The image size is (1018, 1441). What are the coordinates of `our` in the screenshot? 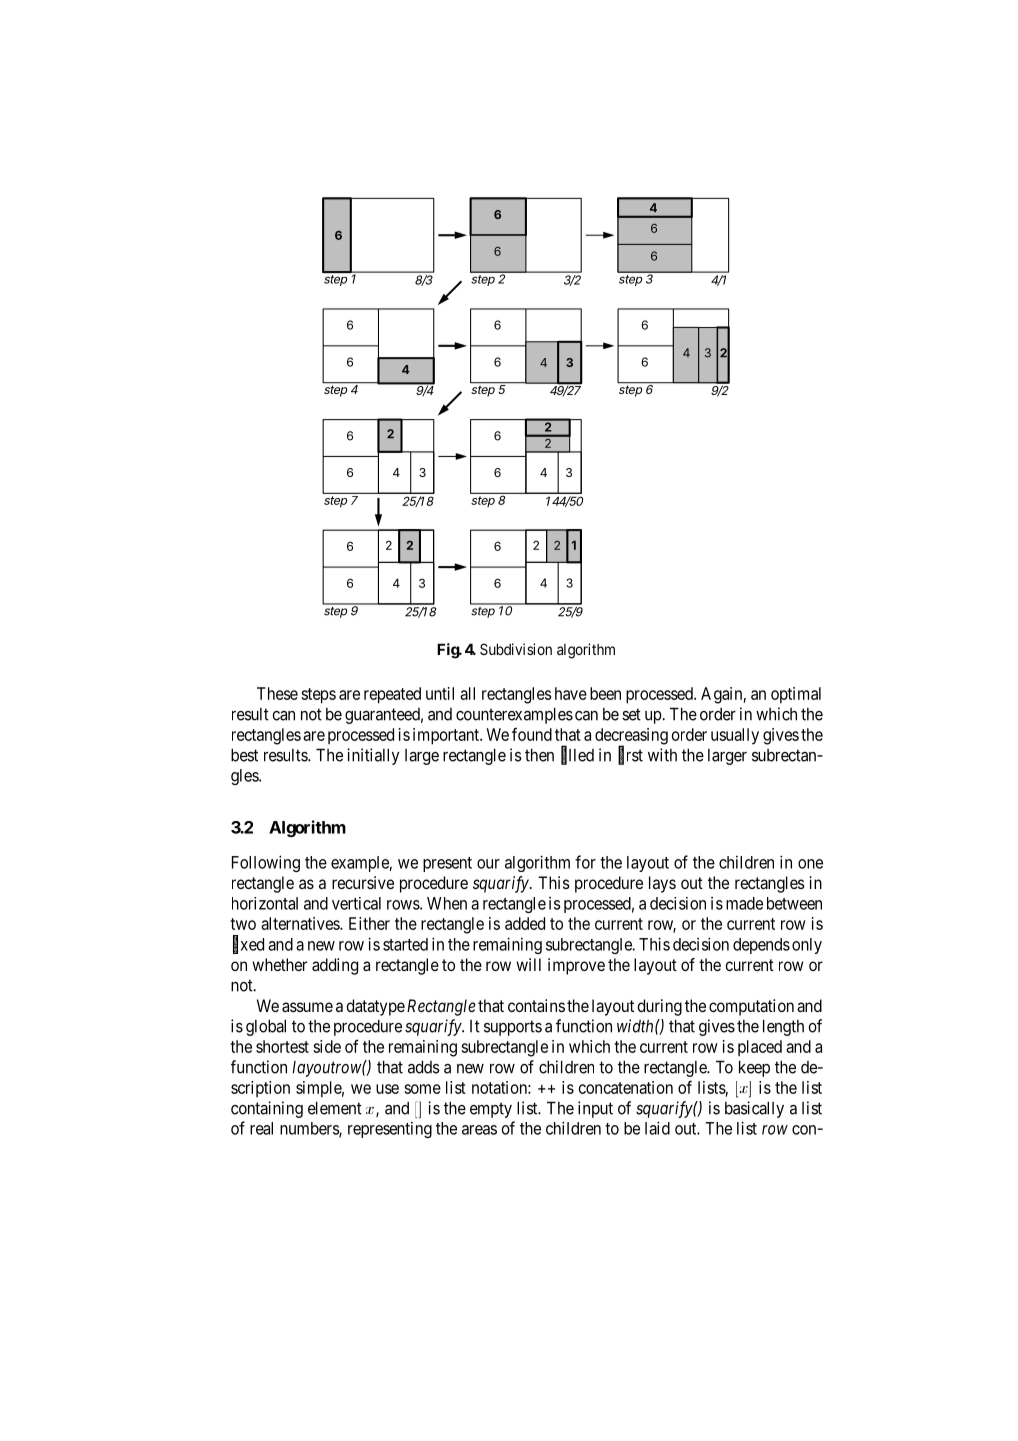 It's located at (488, 864).
